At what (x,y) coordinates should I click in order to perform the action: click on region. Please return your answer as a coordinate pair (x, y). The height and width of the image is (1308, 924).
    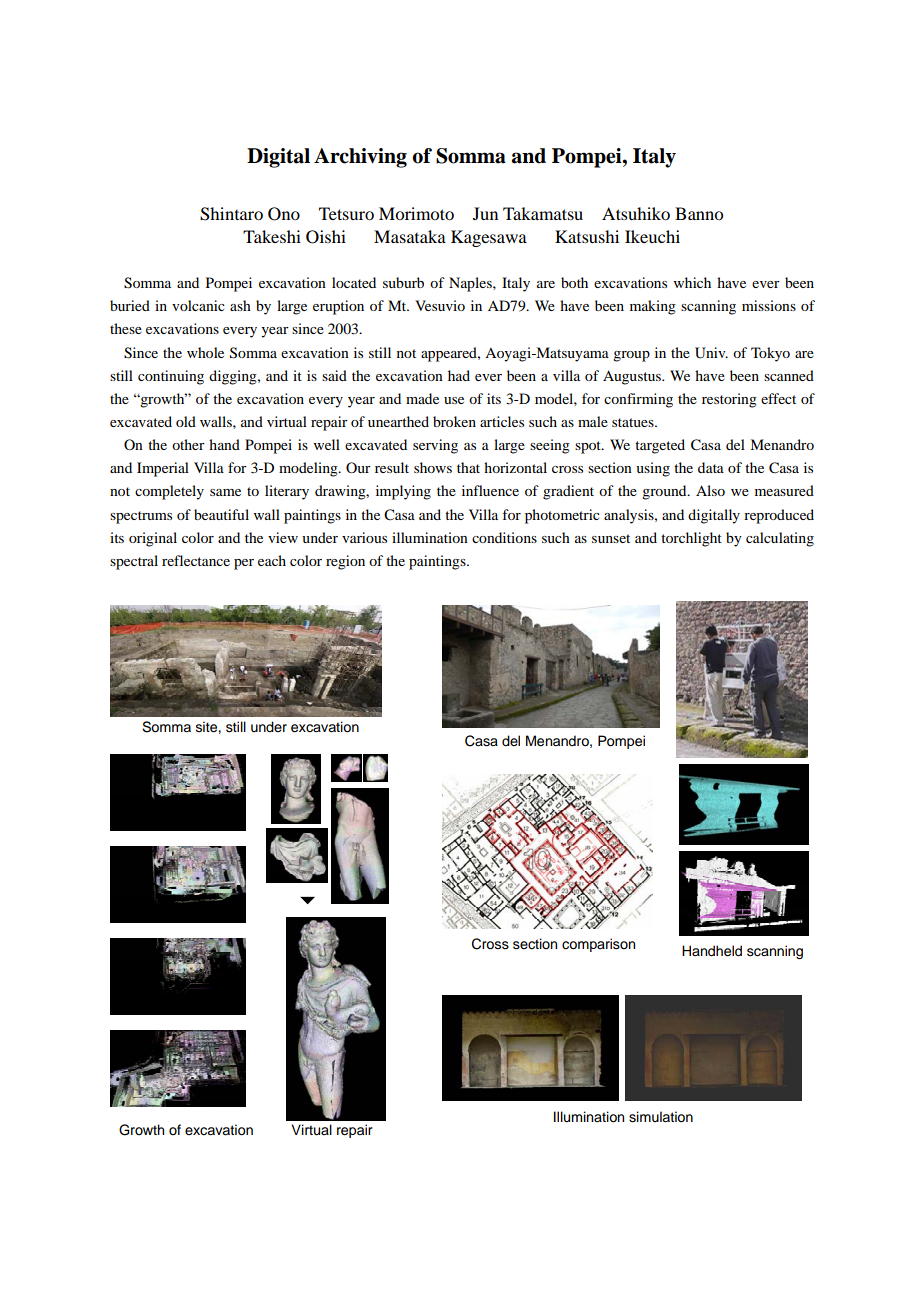
    Looking at the image, I should click on (345, 562).
